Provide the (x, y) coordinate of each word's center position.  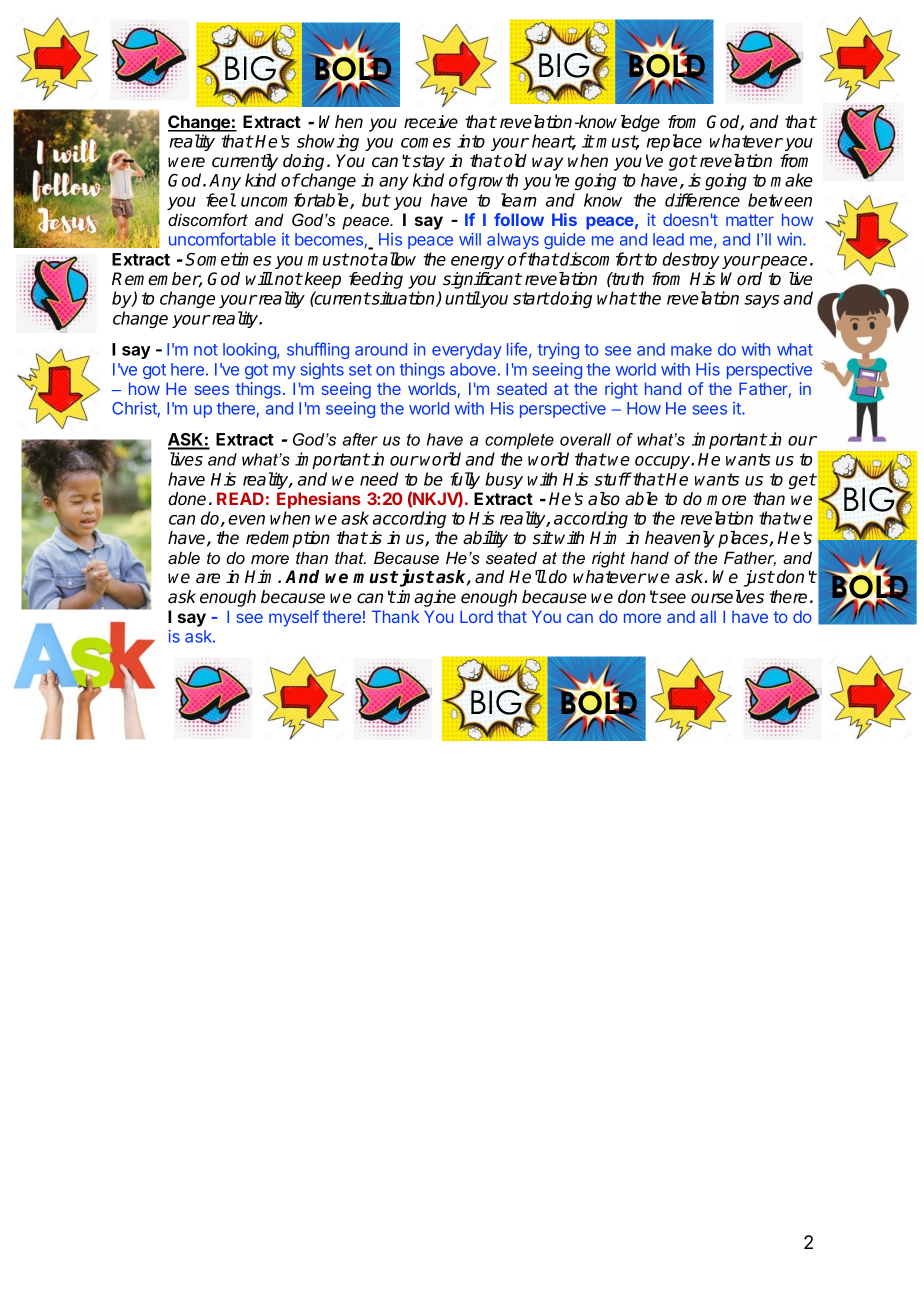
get (802, 481)
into (471, 141)
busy (504, 480)
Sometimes (228, 259)
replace (674, 142)
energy (477, 262)
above (473, 369)
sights (322, 371)
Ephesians (319, 500)
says (761, 301)
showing (328, 142)
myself (294, 618)
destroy (691, 260)
